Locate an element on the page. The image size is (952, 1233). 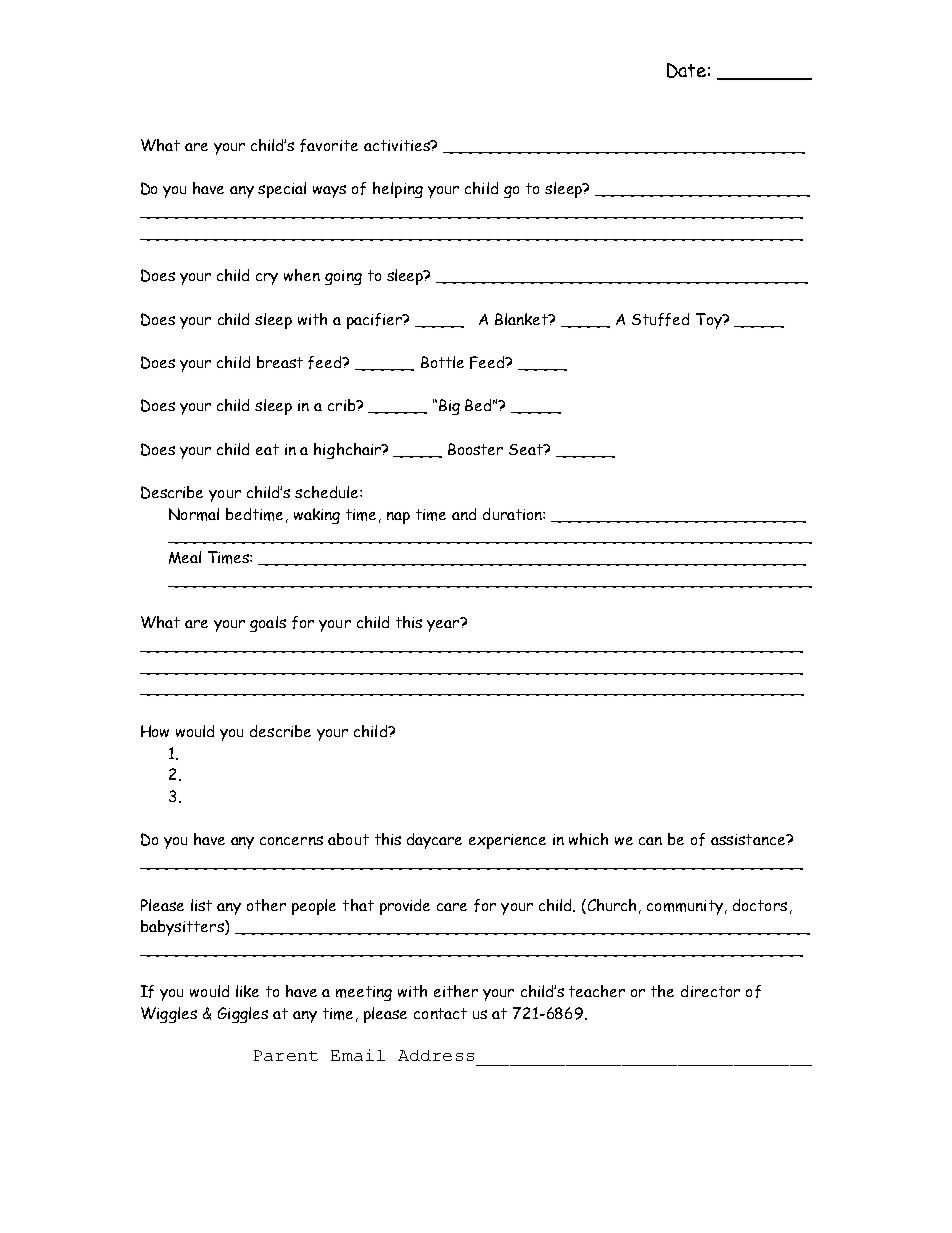
and is located at coordinates (464, 514).
